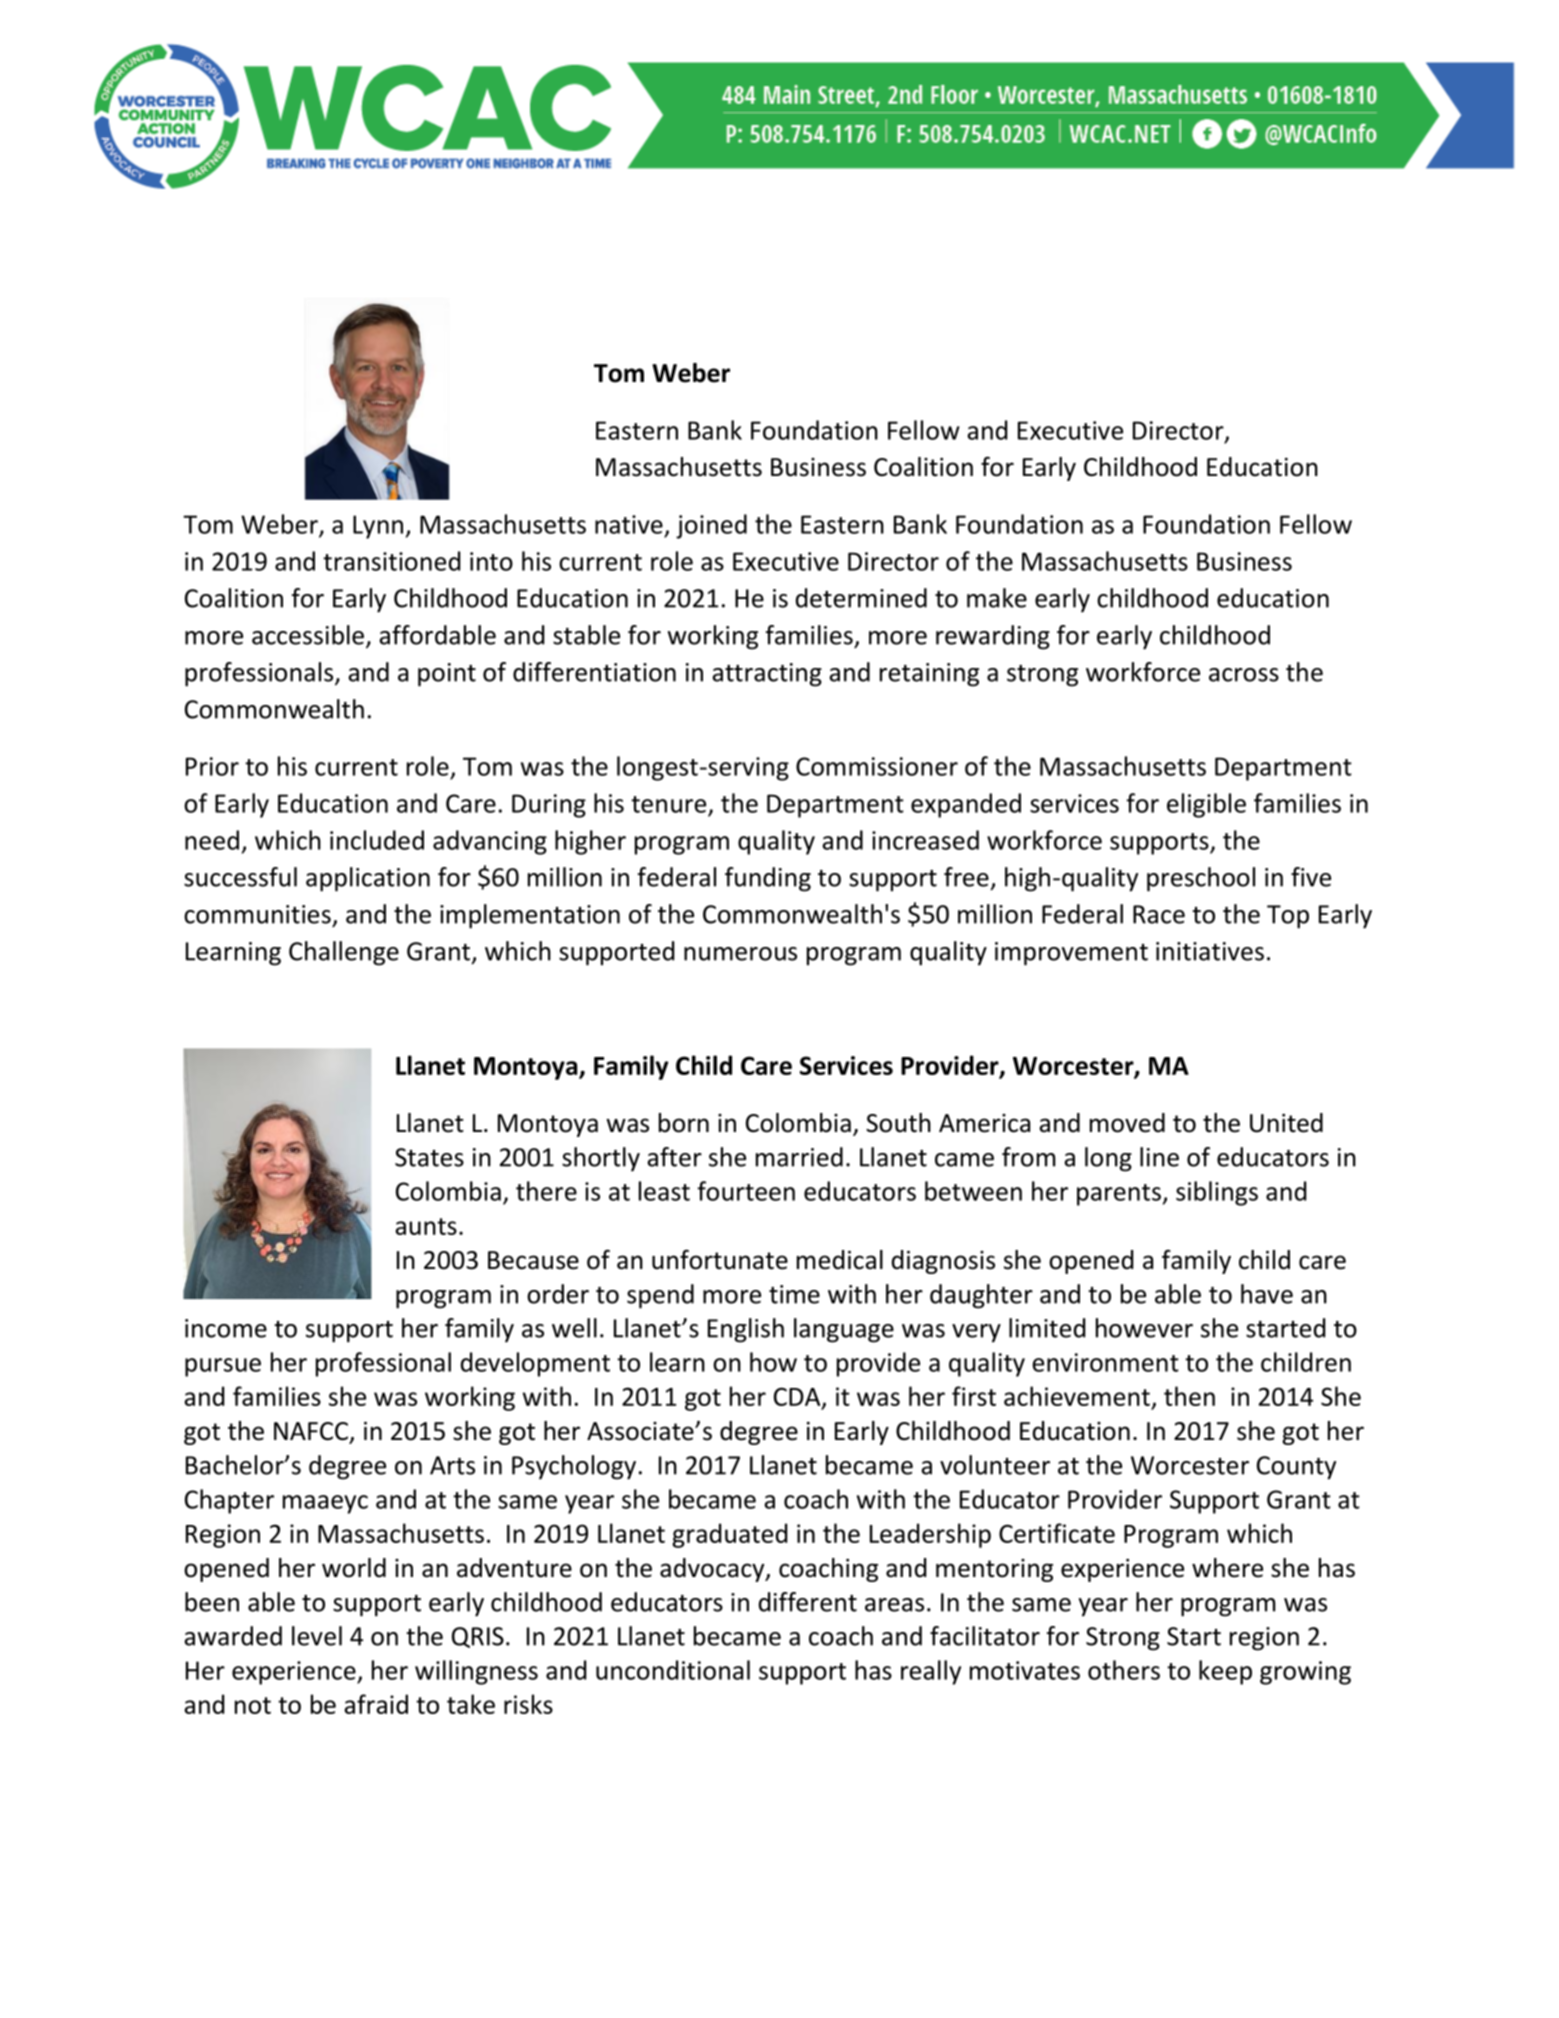 The image size is (1559, 2018). I want to click on born, so click(684, 1123).
